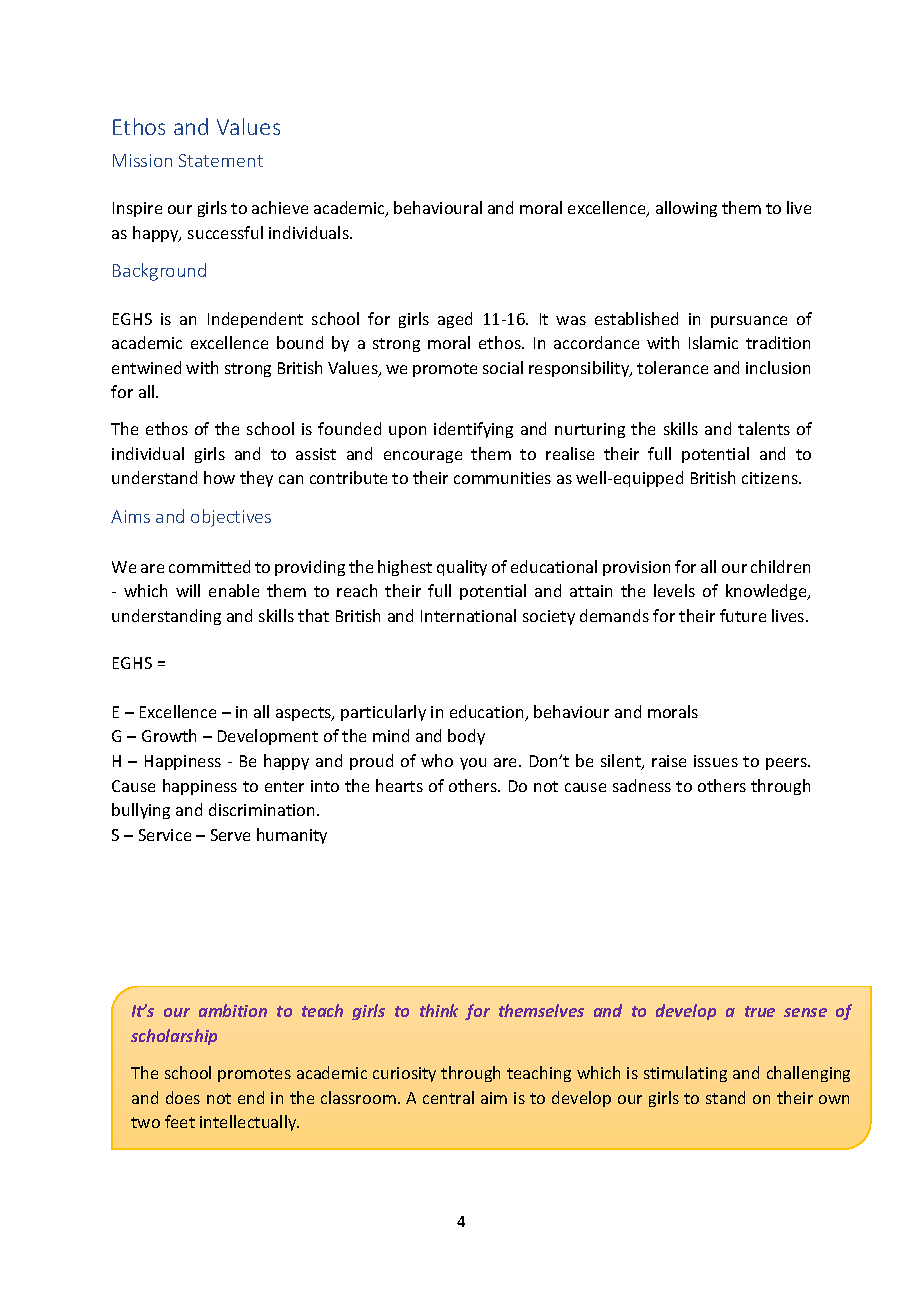  Describe the element at coordinates (221, 160) in the screenshot. I see `Statement` at that location.
